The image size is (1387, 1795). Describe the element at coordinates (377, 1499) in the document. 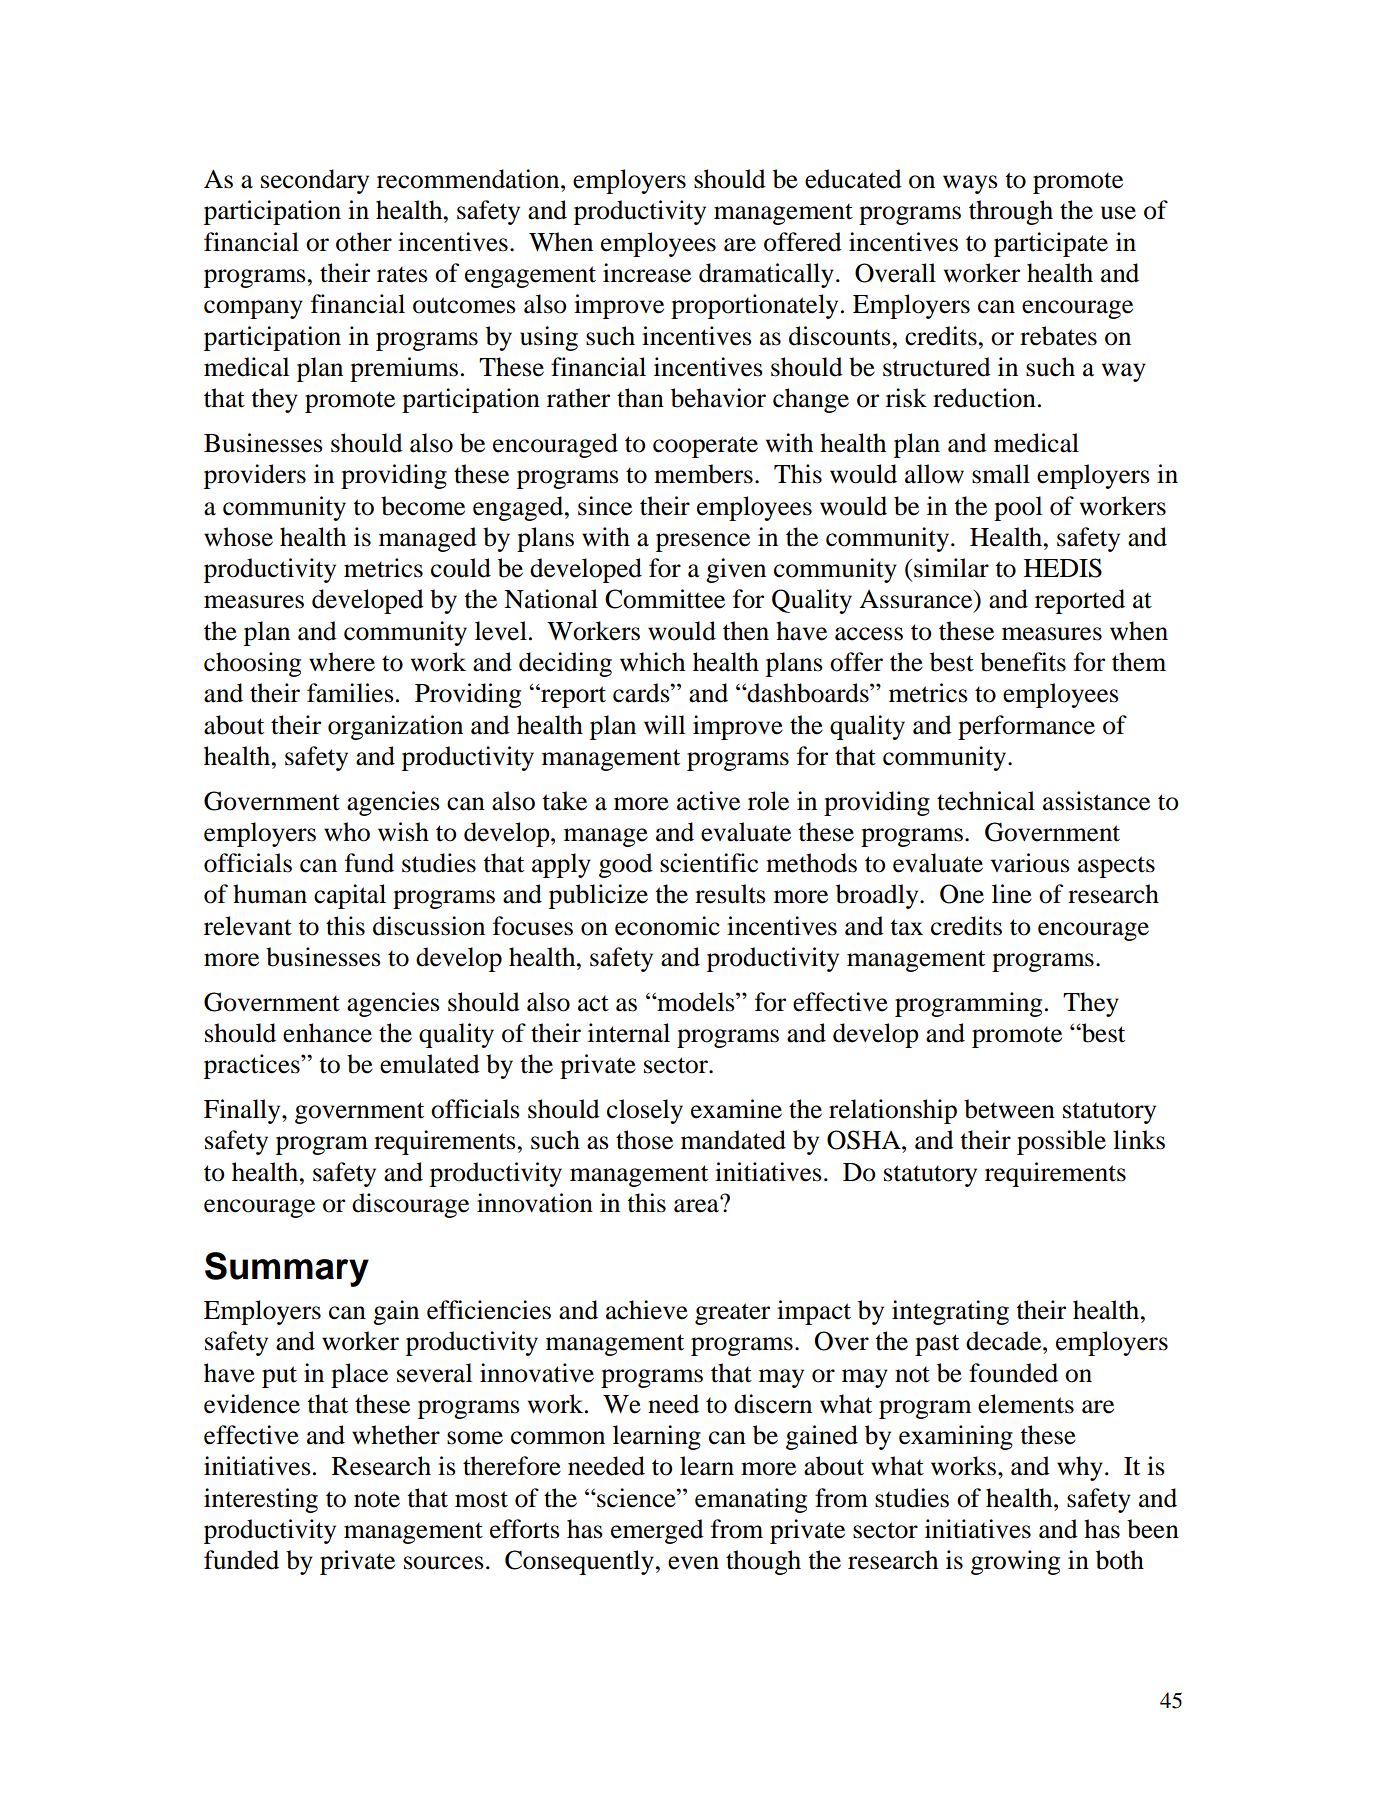

I see `note` at that location.
